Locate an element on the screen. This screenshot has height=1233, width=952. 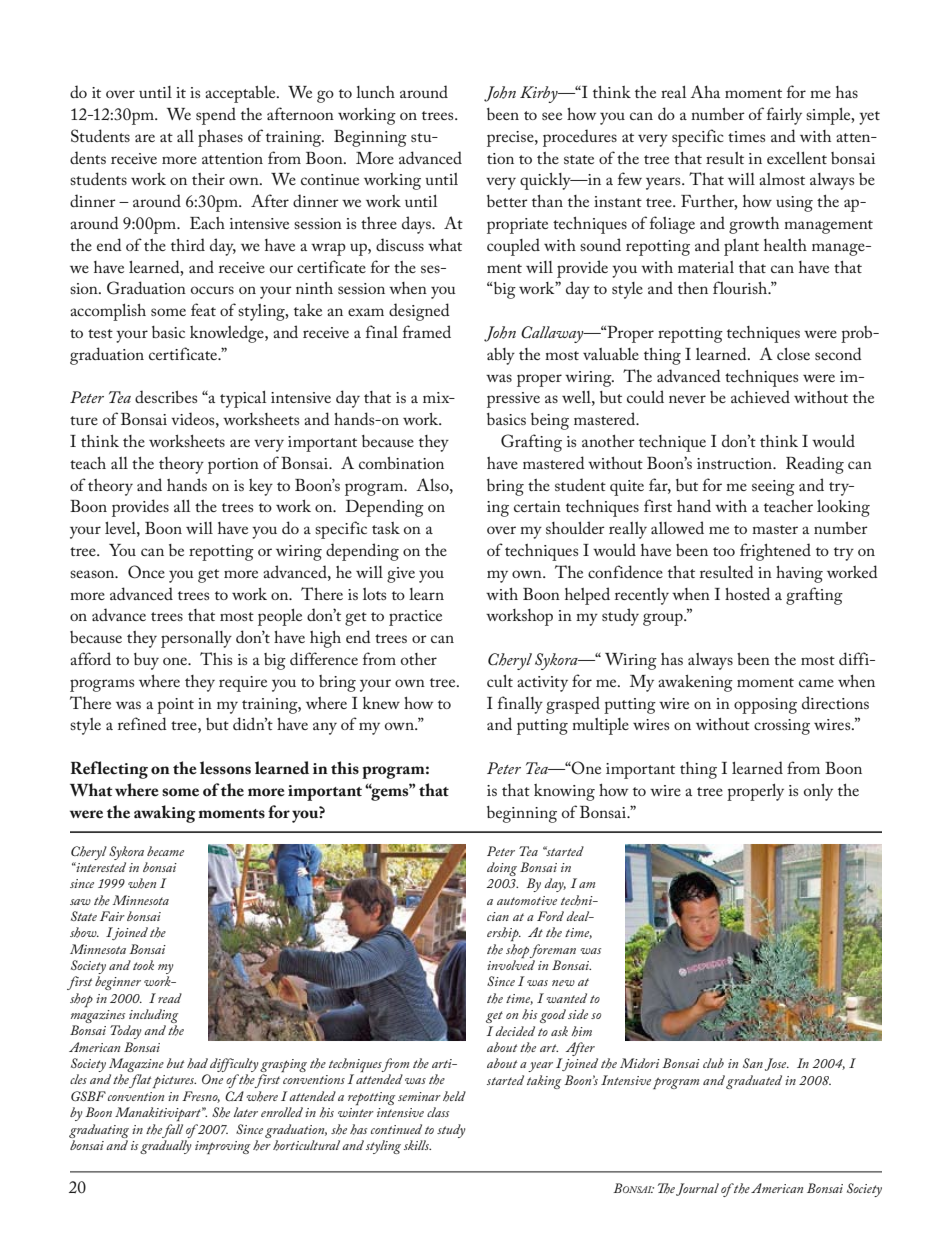
involved is located at coordinates (511, 965).
